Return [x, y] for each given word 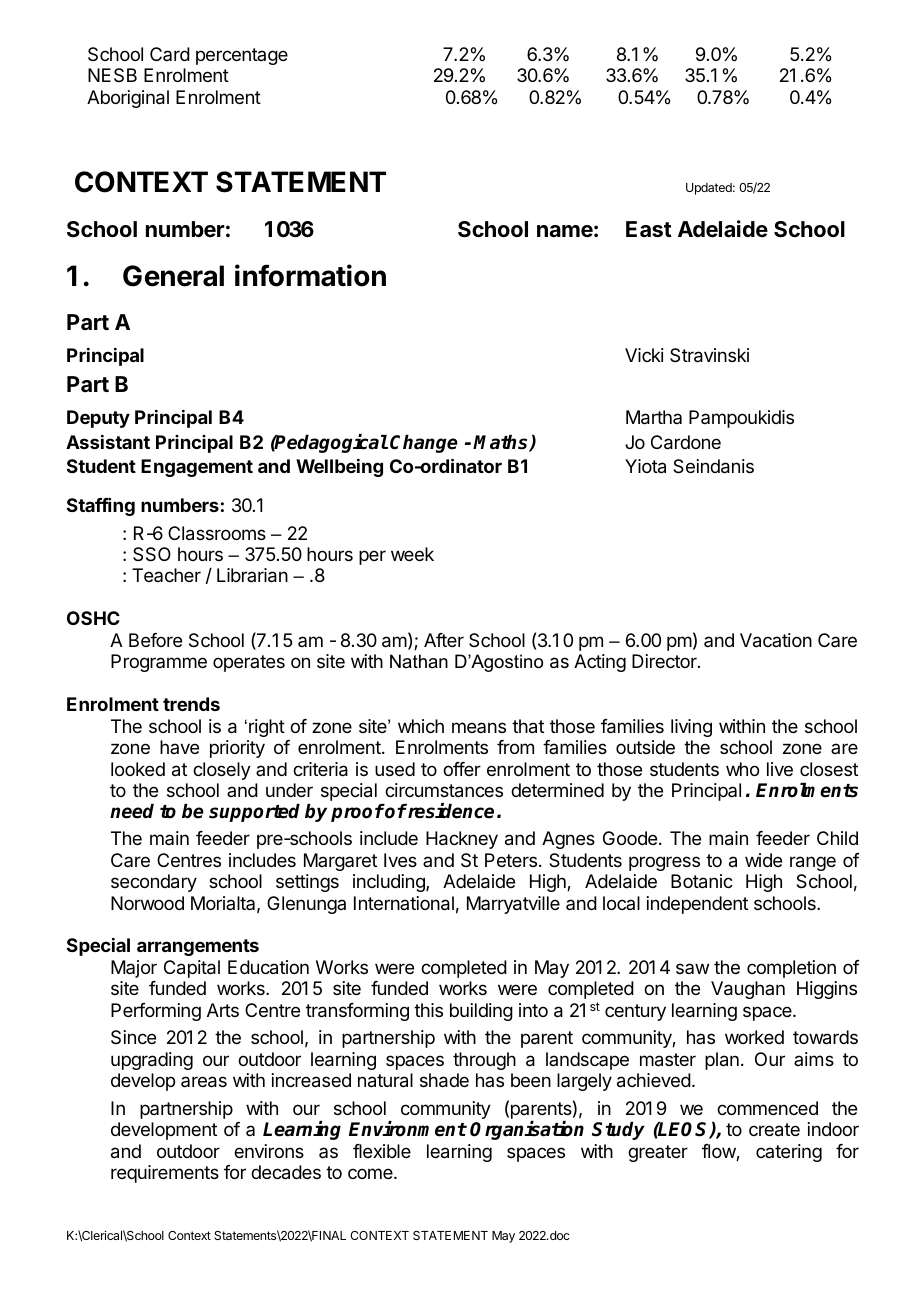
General [173, 276]
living [691, 728]
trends [191, 704]
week [412, 554]
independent [697, 905]
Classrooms [217, 533]
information [310, 275]
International [404, 903]
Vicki [644, 355]
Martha [654, 417]
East [649, 229]
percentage [242, 56]
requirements [165, 1174]
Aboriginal [128, 99]
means [479, 727]
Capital [192, 969]
